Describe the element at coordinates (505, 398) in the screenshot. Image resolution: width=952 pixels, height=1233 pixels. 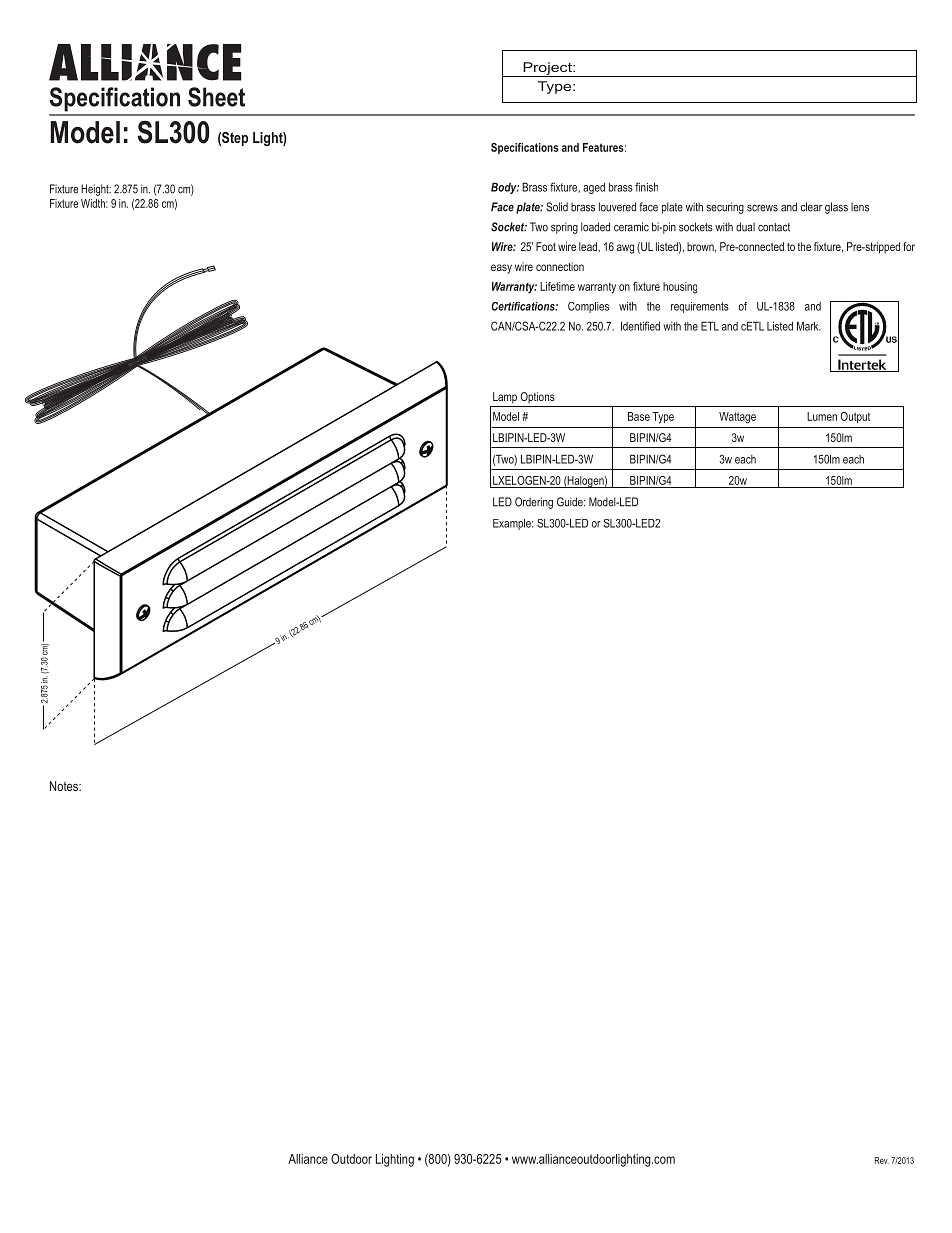
I see `Lamp` at that location.
